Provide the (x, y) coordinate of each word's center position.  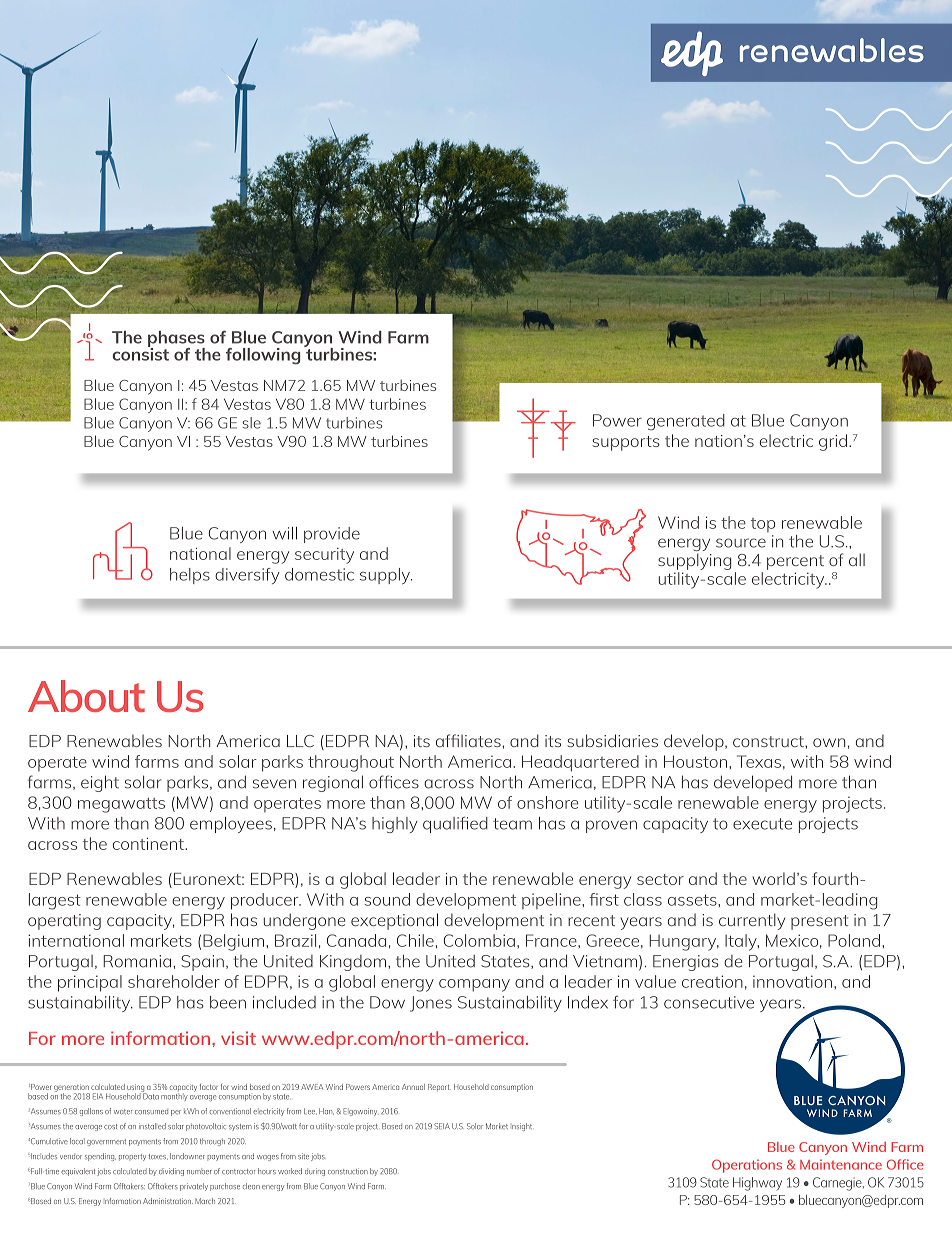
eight (100, 783)
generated (686, 422)
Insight (522, 1127)
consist (140, 353)
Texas (759, 761)
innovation (792, 981)
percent (795, 562)
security (324, 556)
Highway (757, 1184)
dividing (171, 1172)
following (263, 356)
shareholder (174, 981)
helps (190, 576)
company (474, 985)
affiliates (469, 740)
